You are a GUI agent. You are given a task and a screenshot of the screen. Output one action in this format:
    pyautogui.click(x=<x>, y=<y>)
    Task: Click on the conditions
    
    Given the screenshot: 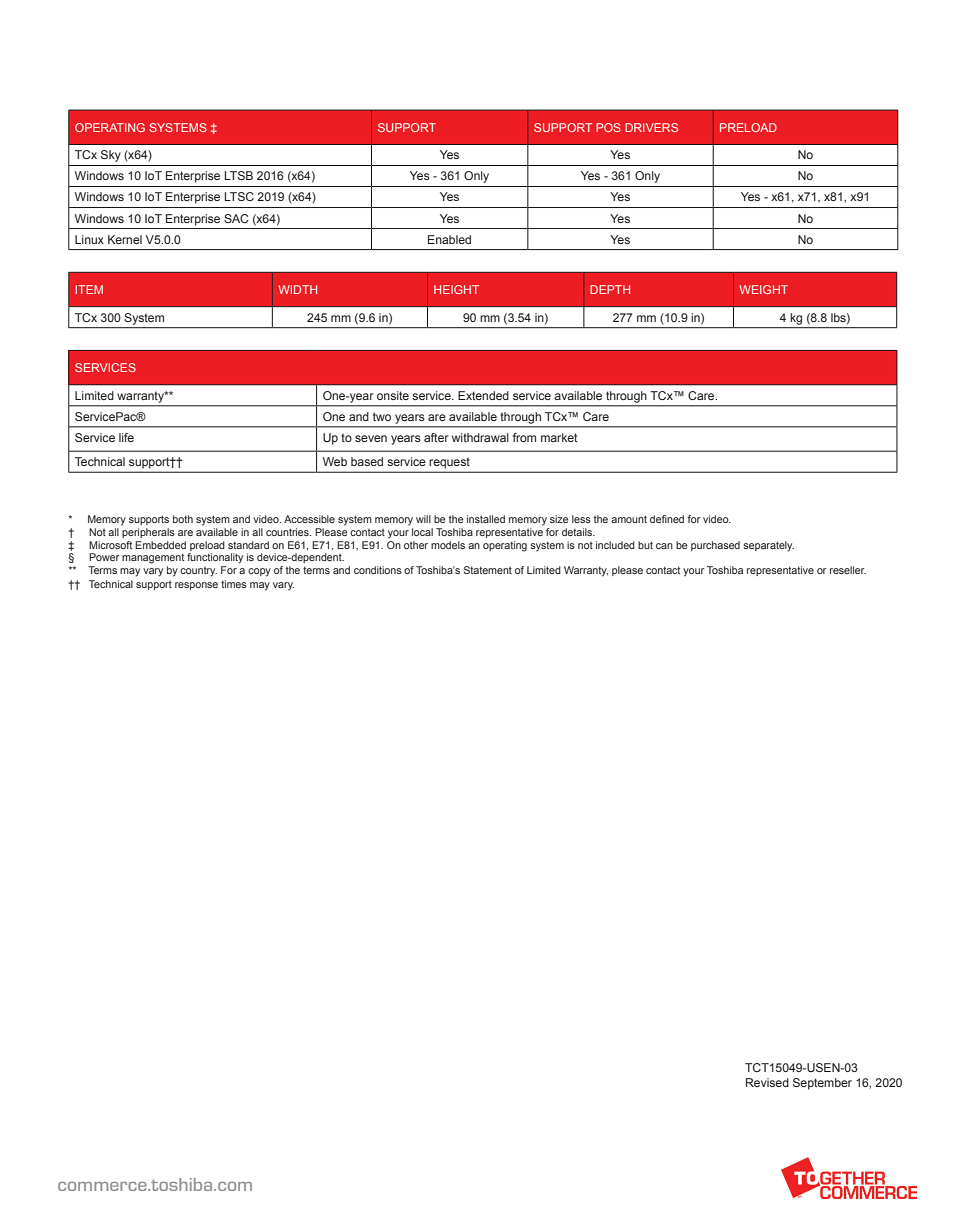 What is the action you would take?
    pyautogui.click(x=378, y=570)
